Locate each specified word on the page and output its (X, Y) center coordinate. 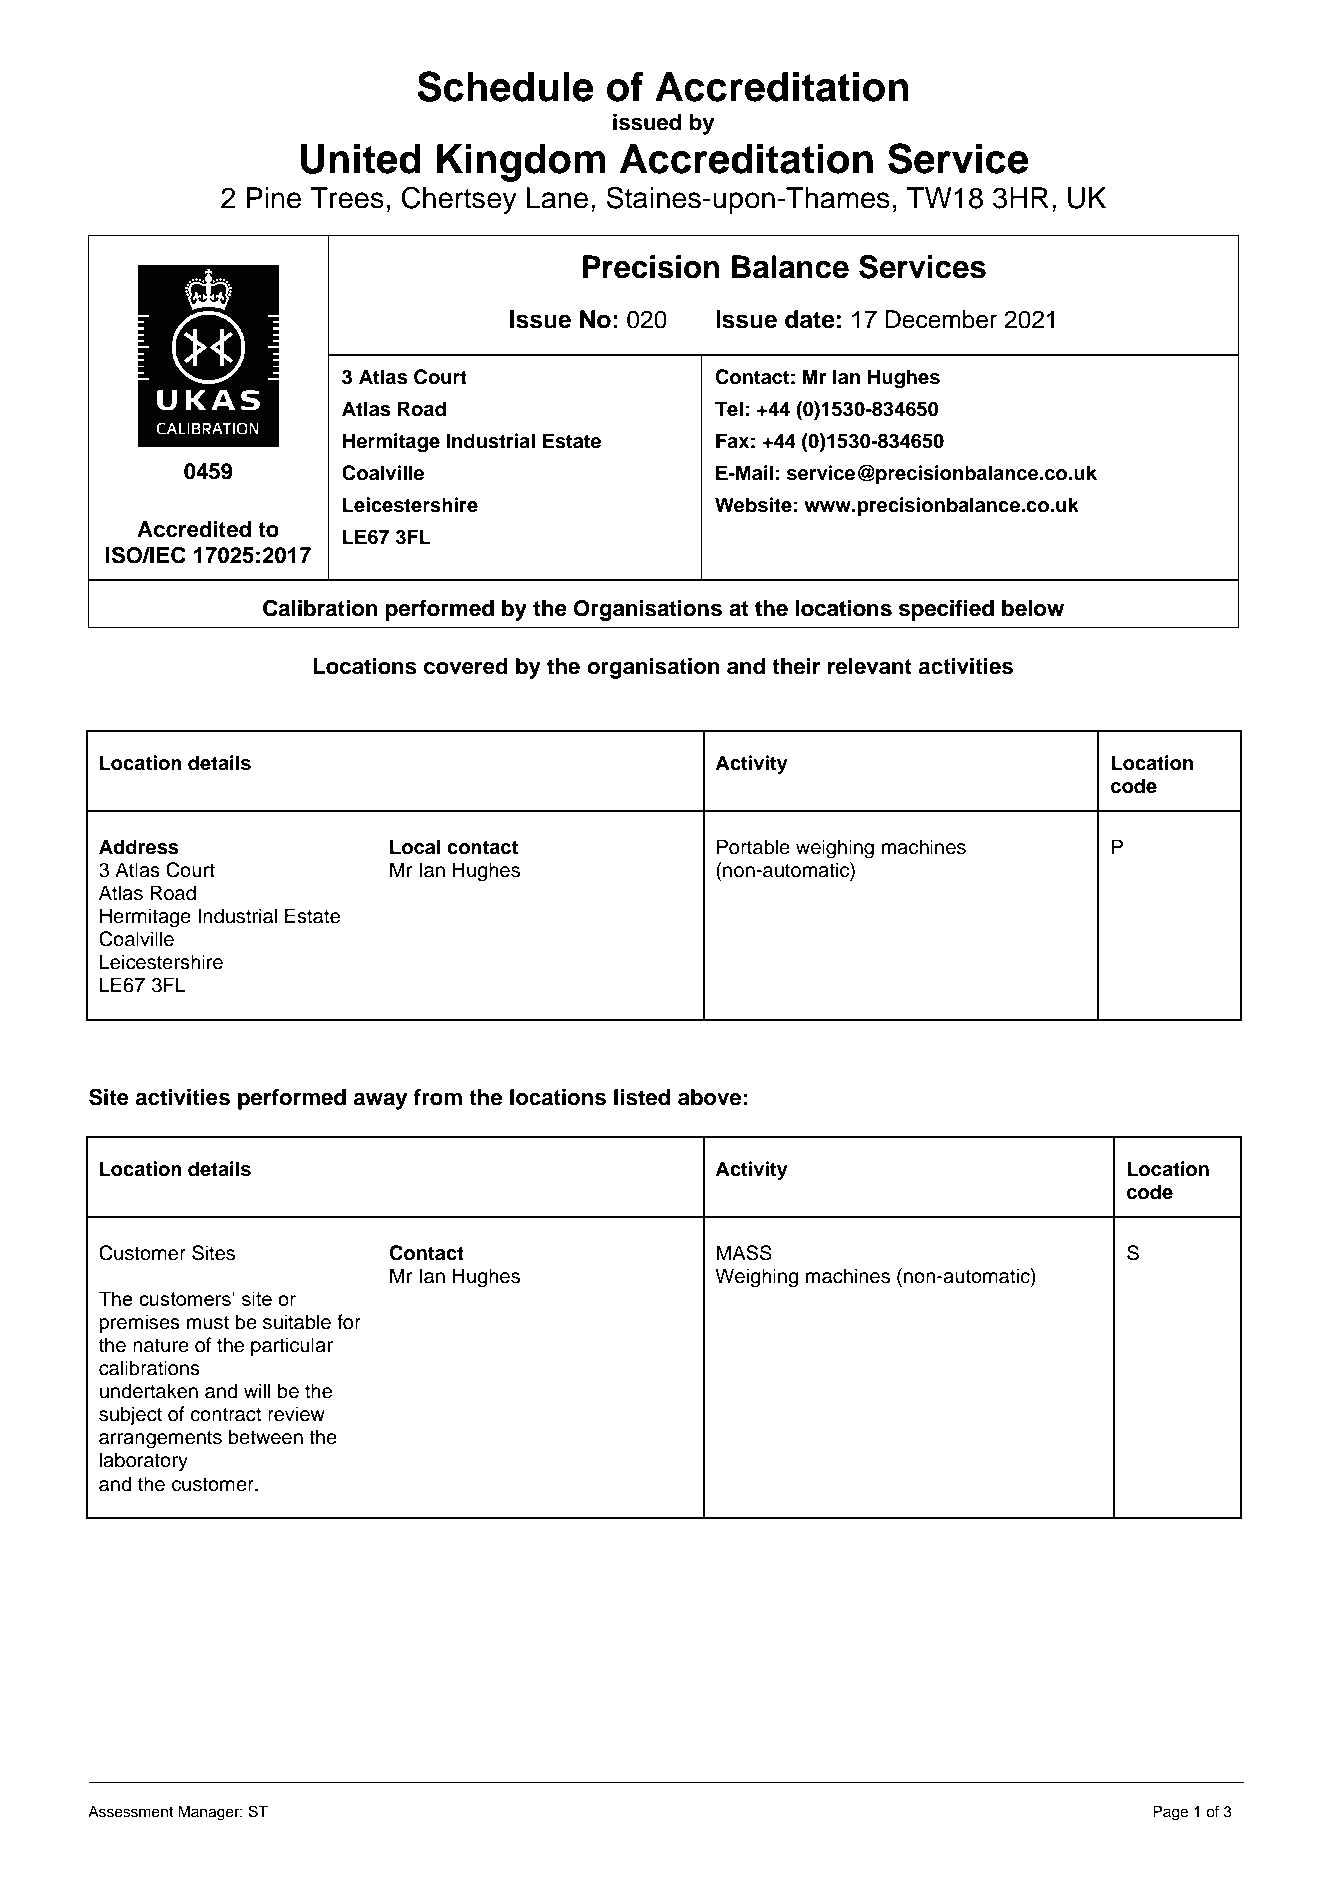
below (1033, 608)
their (796, 666)
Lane (557, 198)
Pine (273, 198)
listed (642, 1097)
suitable (297, 1322)
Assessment (130, 1812)
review (296, 1414)
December (941, 319)
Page (1170, 1813)
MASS (744, 1253)
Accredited (194, 529)
